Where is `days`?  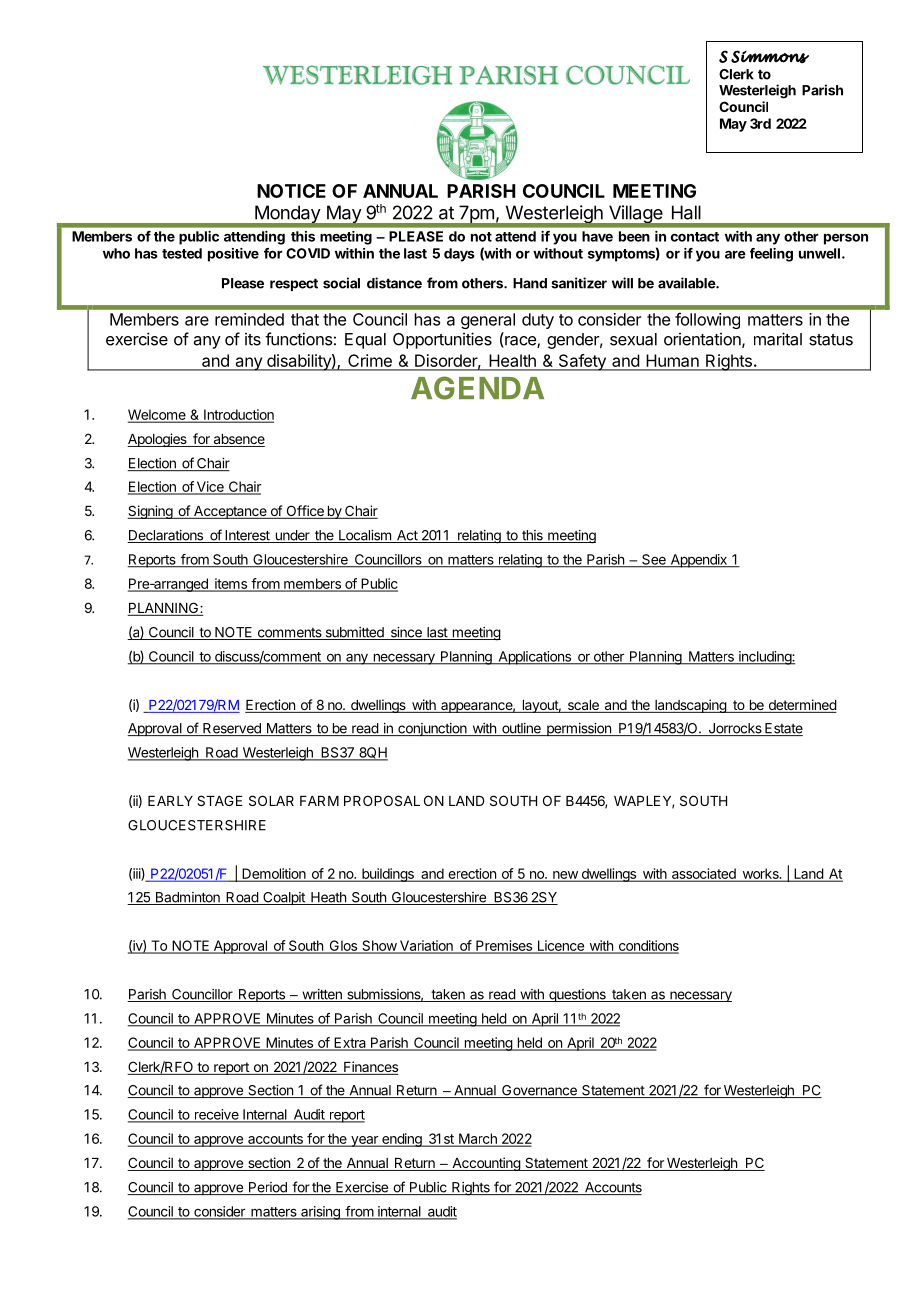
days is located at coordinates (459, 255).
